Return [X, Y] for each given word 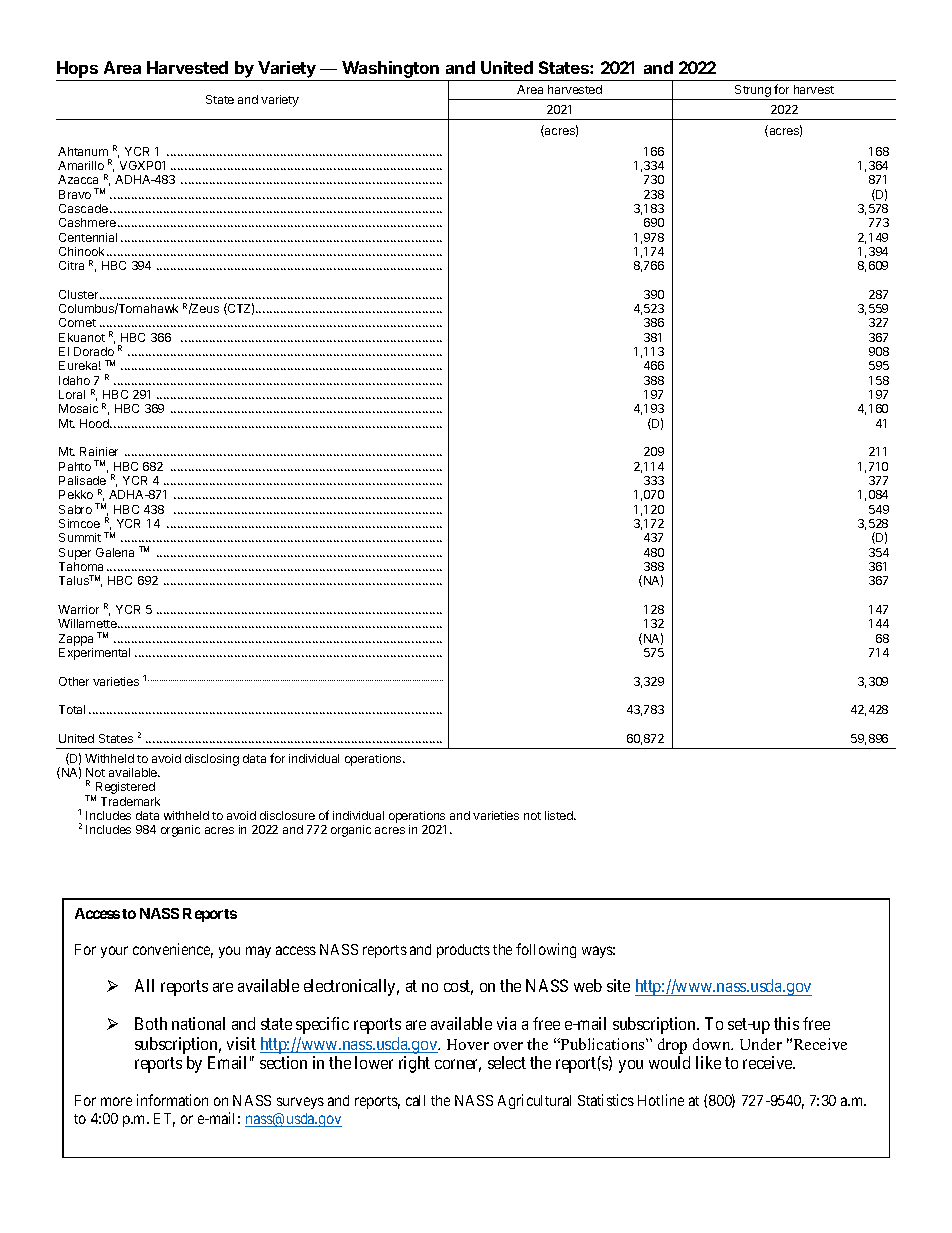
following [546, 950]
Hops [77, 69]
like [708, 1062]
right [414, 1064]
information [172, 1100]
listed [560, 815]
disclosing [212, 760]
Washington [391, 71]
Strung [753, 92]
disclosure [287, 815]
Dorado [94, 351]
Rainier [99, 451]
